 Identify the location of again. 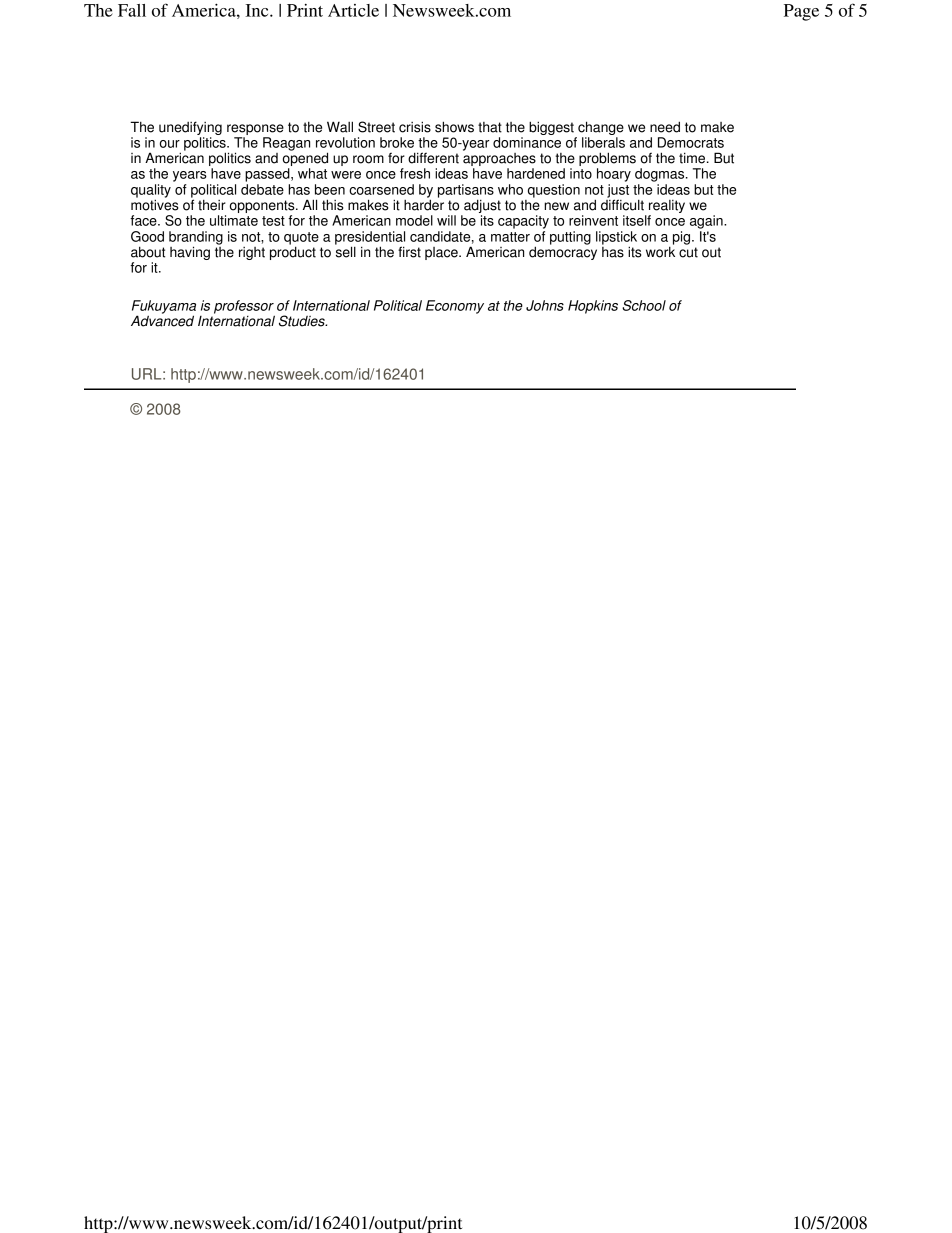
(707, 222).
